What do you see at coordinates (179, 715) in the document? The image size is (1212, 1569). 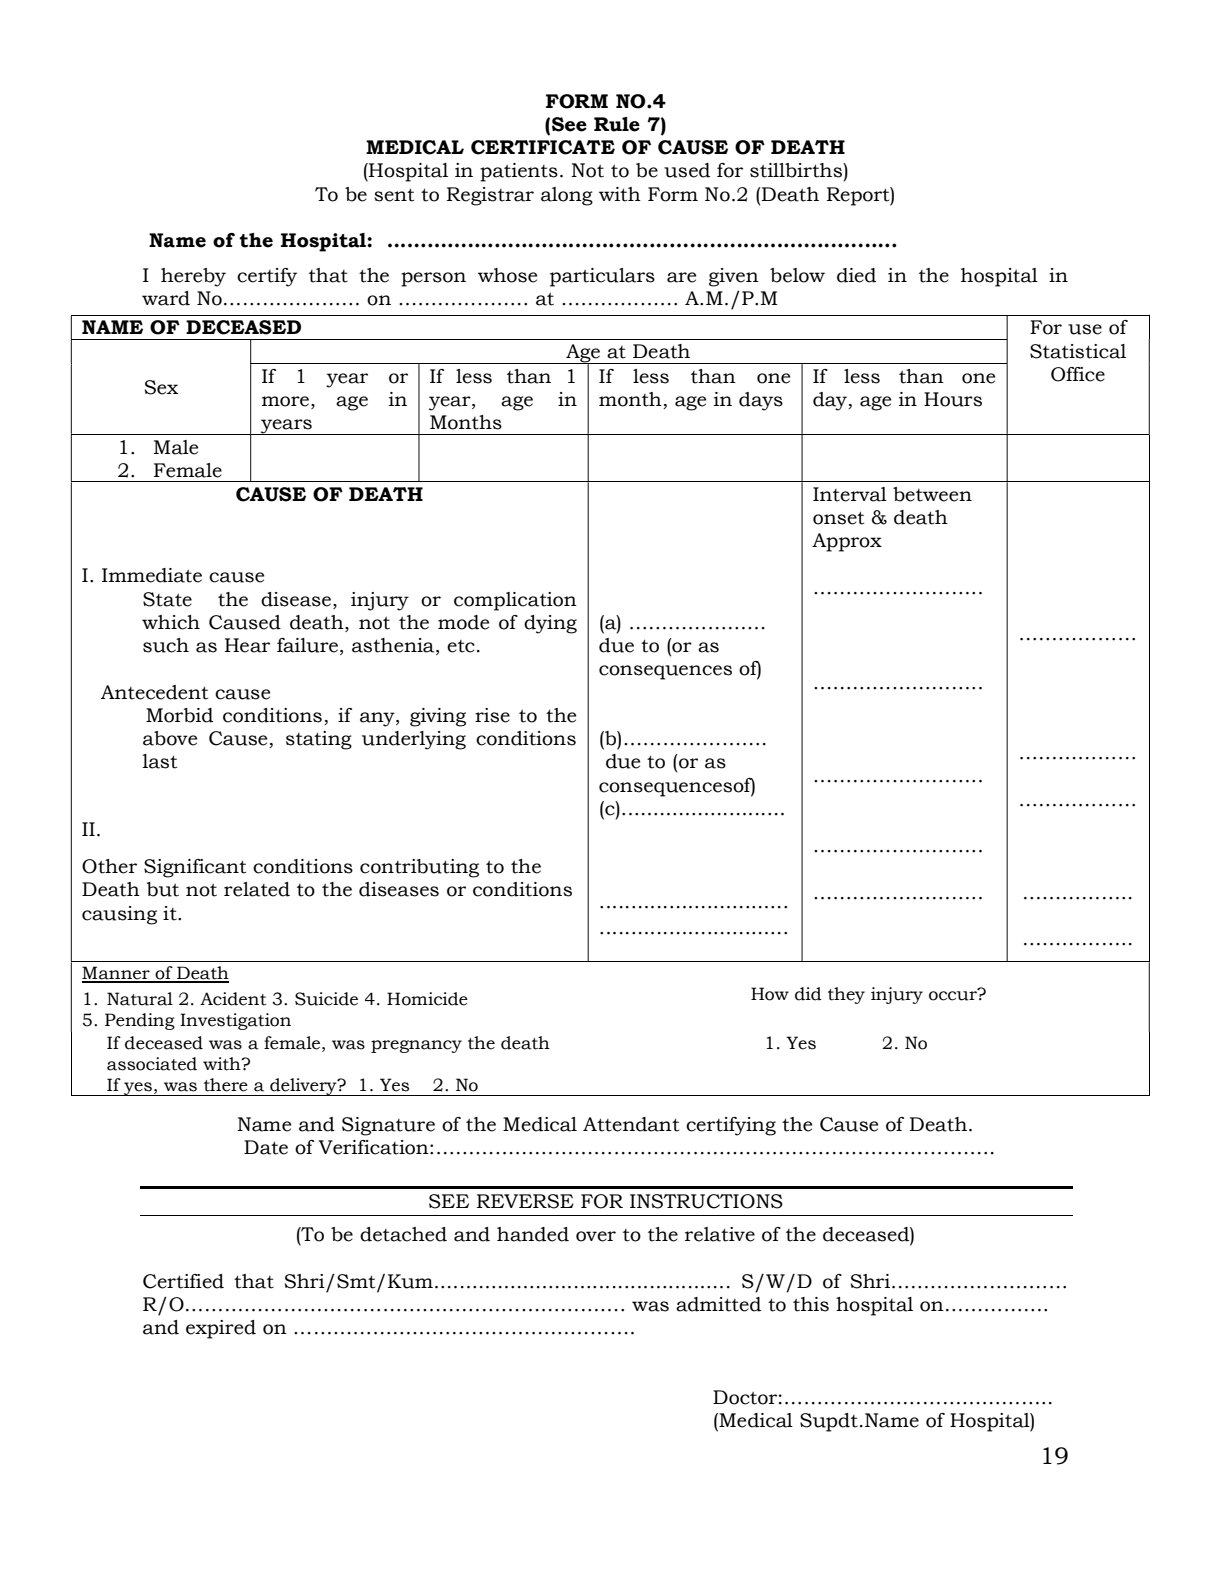 I see `Morbid` at bounding box center [179, 715].
